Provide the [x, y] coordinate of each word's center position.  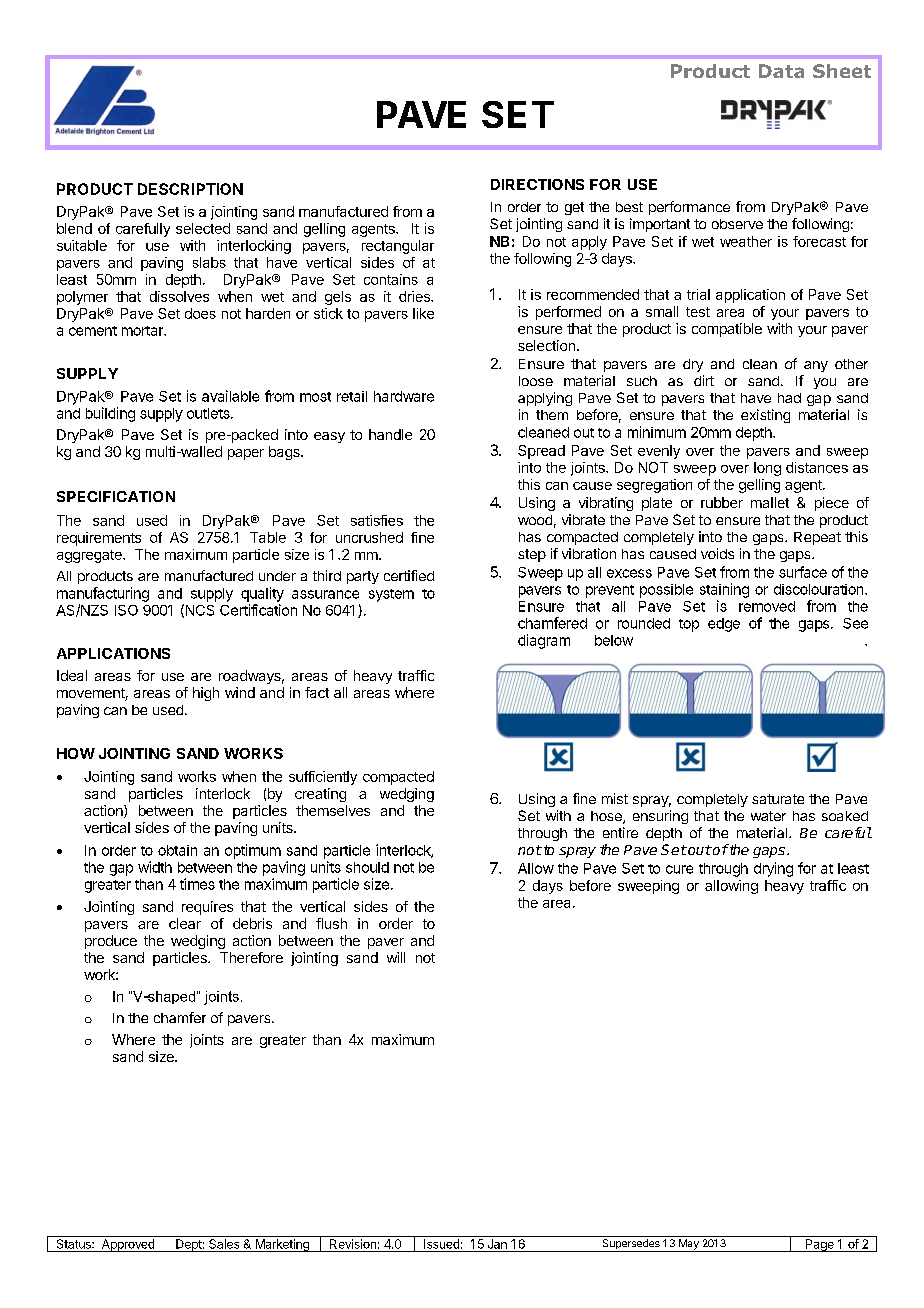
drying [773, 869]
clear [185, 923]
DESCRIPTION [190, 189]
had [789, 398]
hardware [404, 396]
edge [724, 625]
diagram [544, 641]
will [396, 957]
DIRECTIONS [537, 184]
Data [781, 71]
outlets [209, 413]
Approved [127, 1245]
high [206, 694]
